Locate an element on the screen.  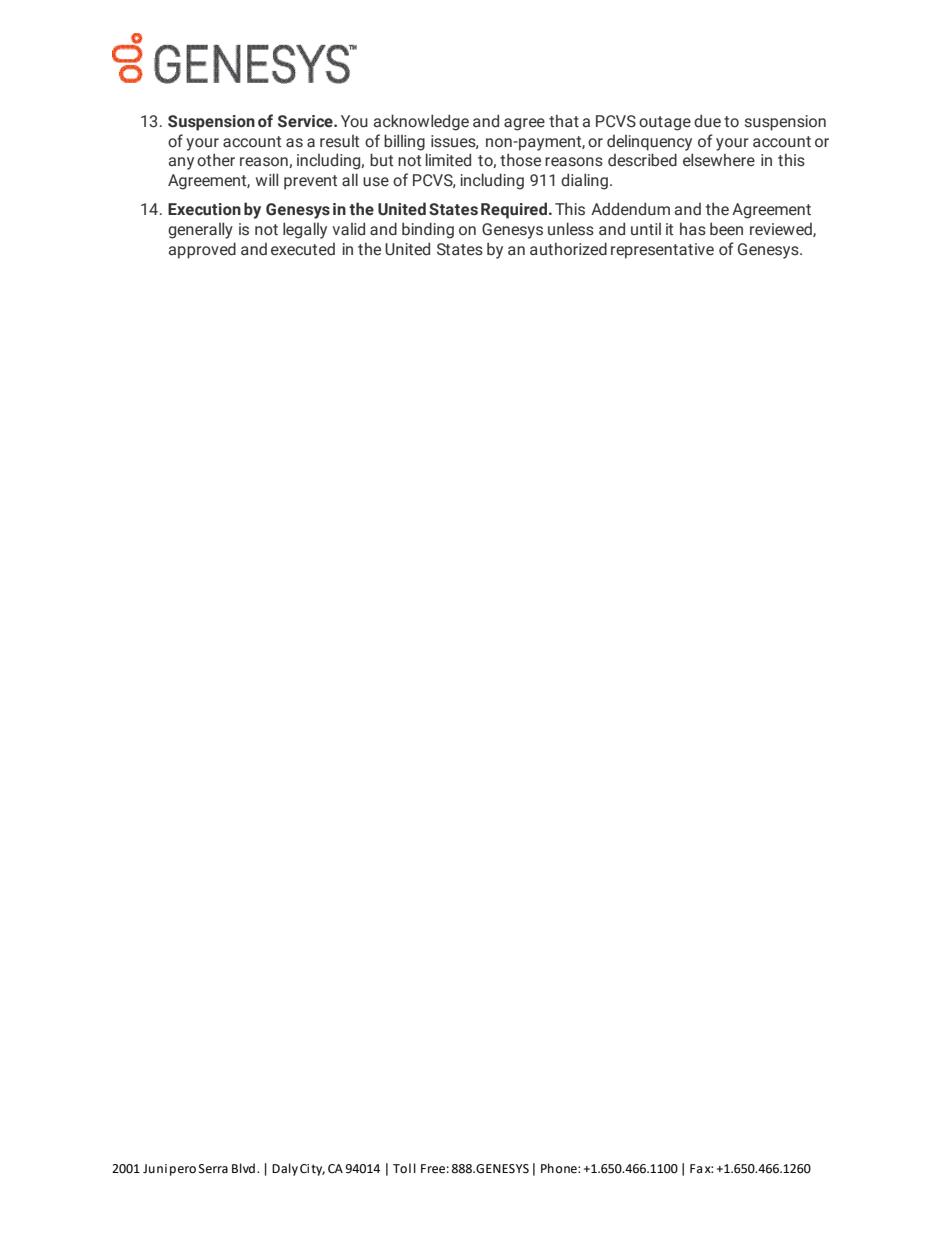
approved is located at coordinates (202, 250).
